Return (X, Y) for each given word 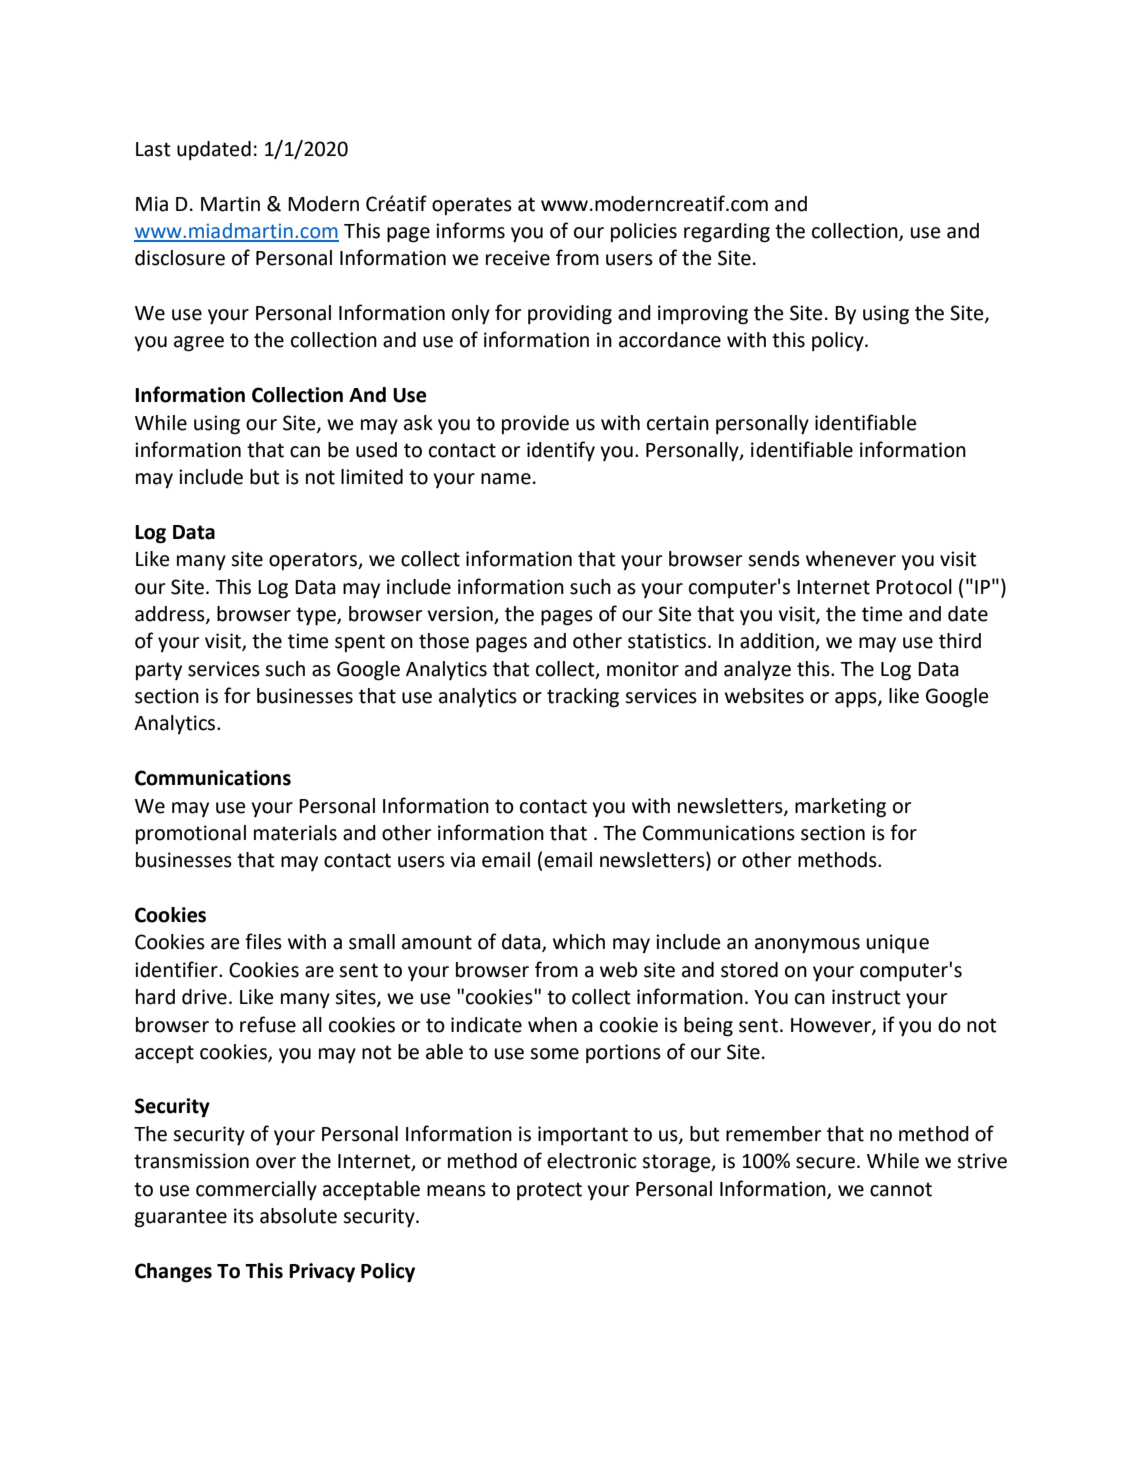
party (159, 671)
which (579, 942)
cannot (901, 1189)
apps (857, 700)
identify (561, 451)
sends (774, 559)
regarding (727, 233)
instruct (866, 997)
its (244, 1216)
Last (153, 149)
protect (549, 1191)
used (376, 450)
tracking (583, 698)
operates (472, 206)
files (263, 941)
